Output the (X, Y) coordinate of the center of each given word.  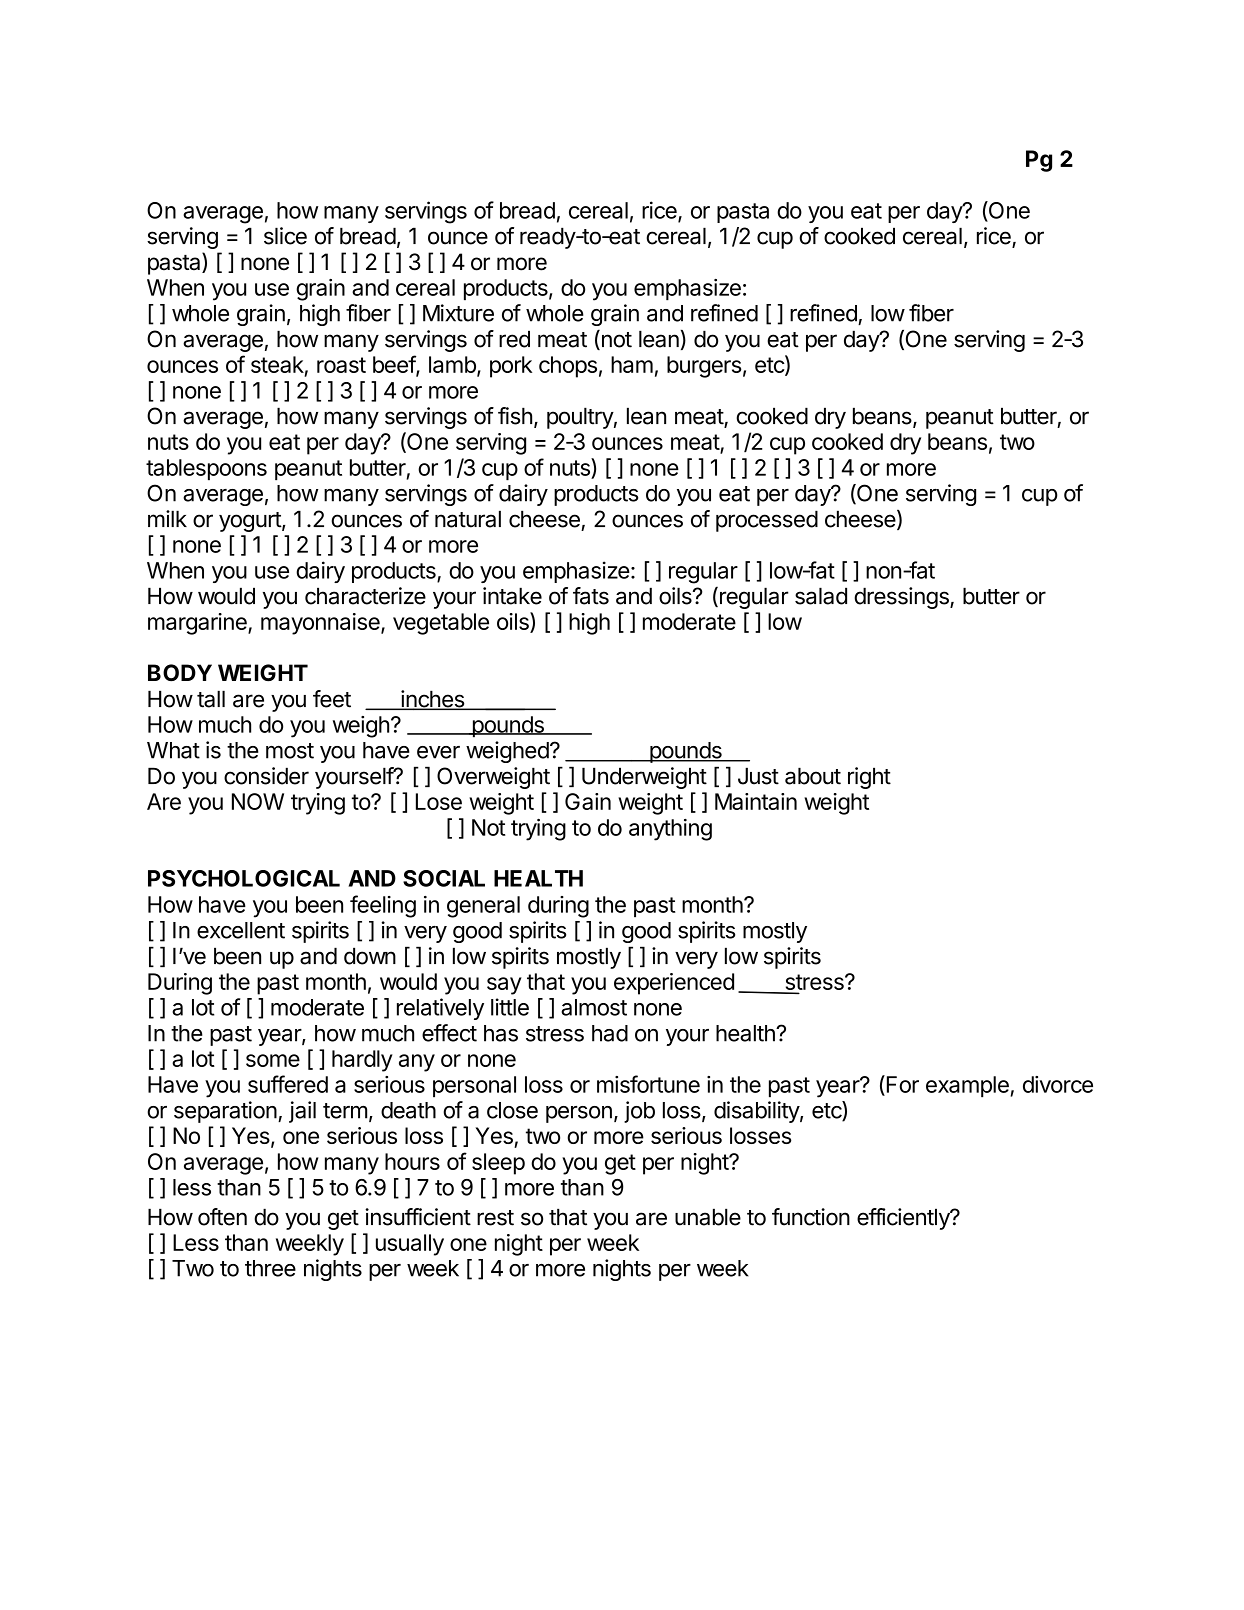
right (869, 778)
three (270, 1268)
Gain (588, 801)
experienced (674, 984)
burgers (704, 367)
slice (285, 236)
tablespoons (206, 470)
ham (632, 364)
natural (468, 519)
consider (266, 776)
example (967, 1087)
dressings (902, 598)
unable (708, 1217)
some (273, 1060)
